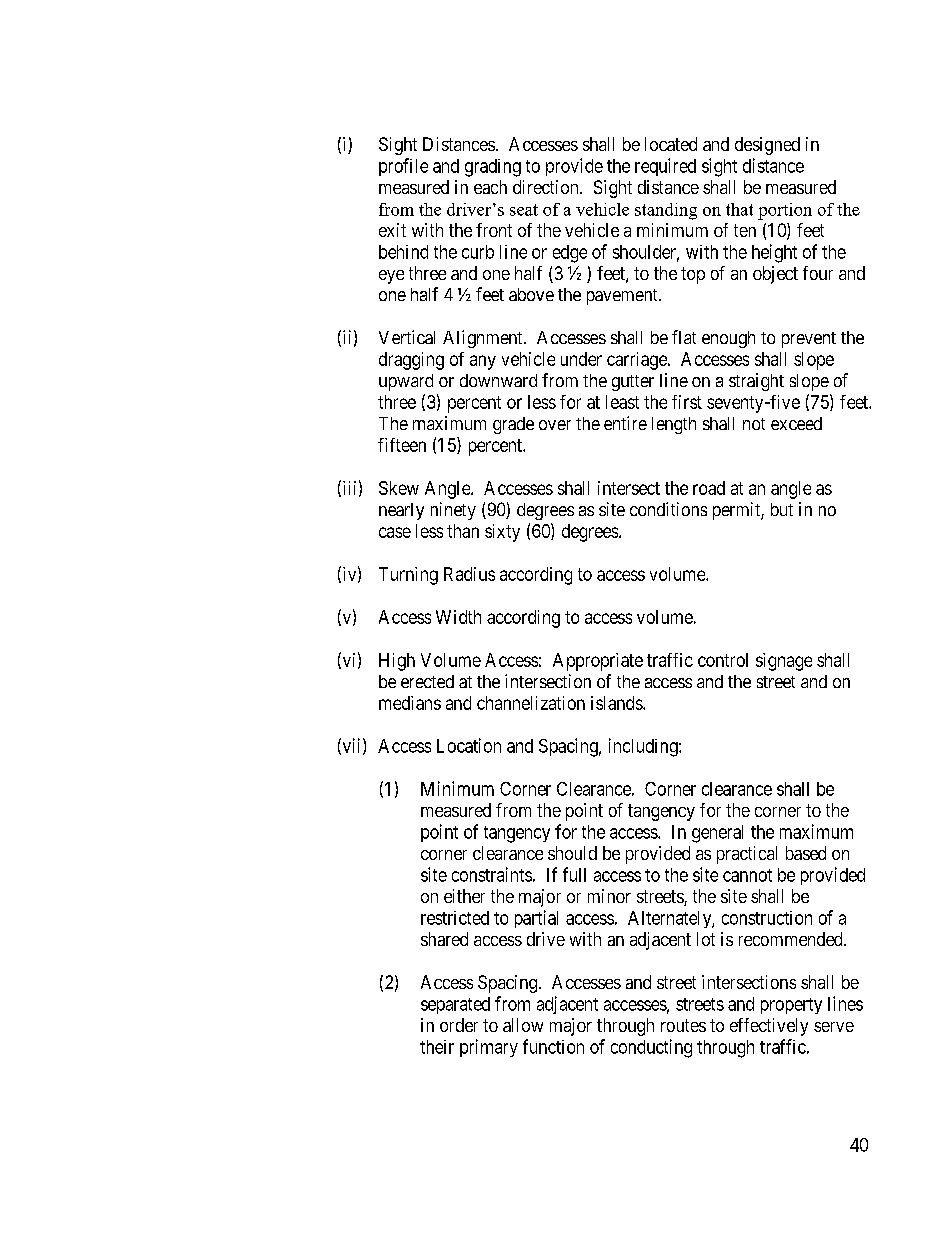 The height and width of the document is (1233, 952). I want to click on order, so click(459, 1025).
